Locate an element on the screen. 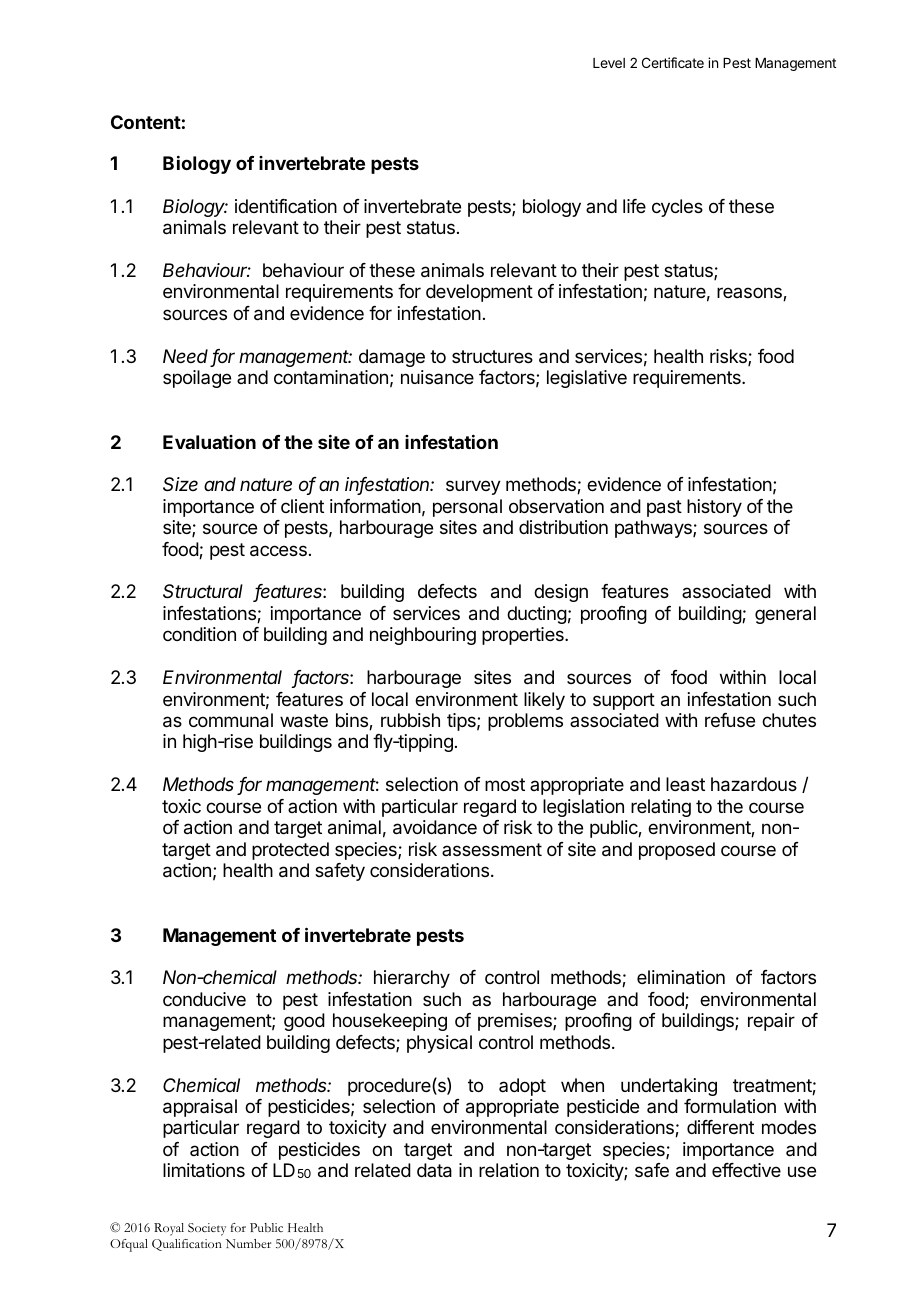 Image resolution: width=924 pixels, height=1308 pixels. Certificate is located at coordinates (673, 62).
